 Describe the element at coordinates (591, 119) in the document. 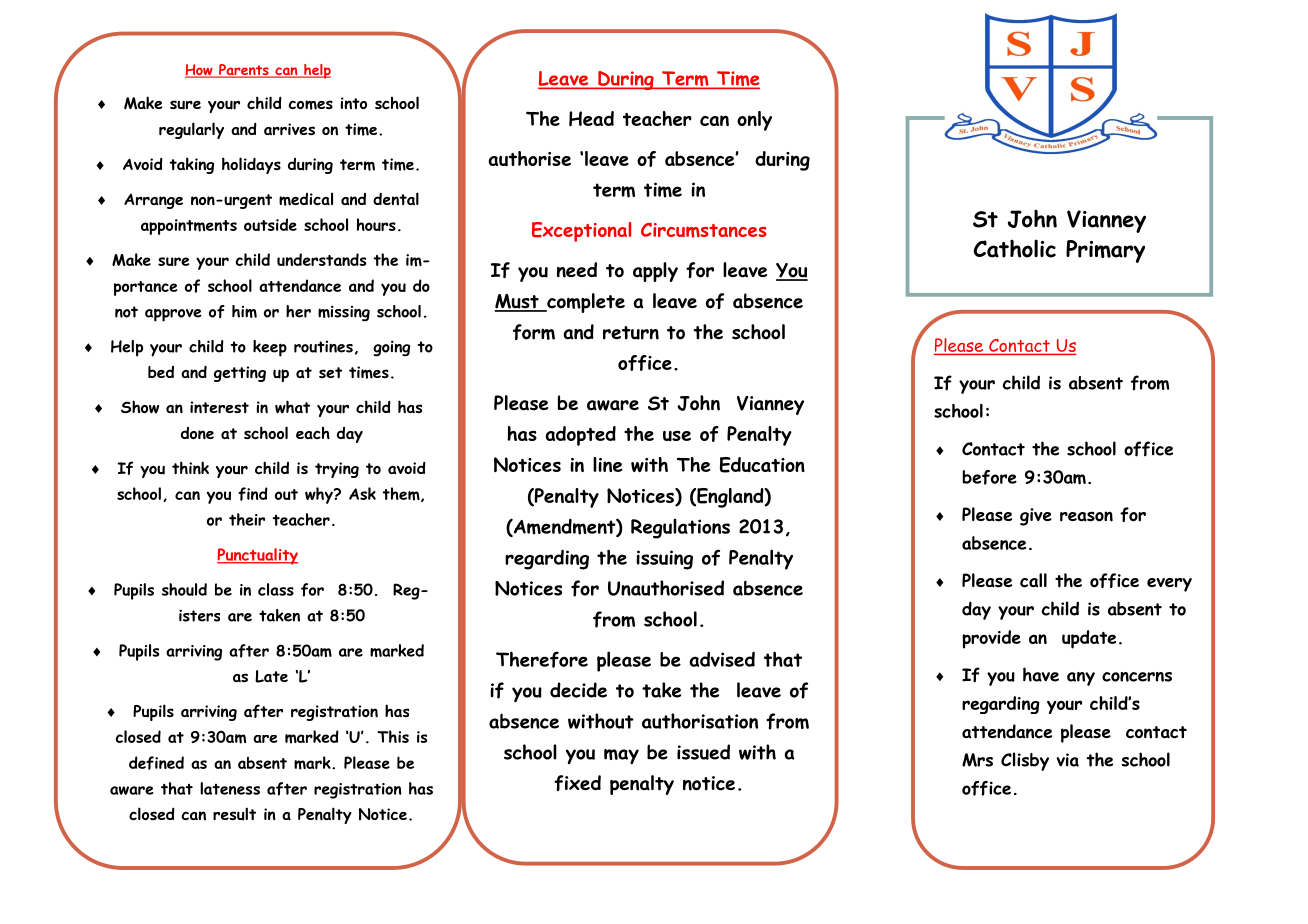

I see `Head` at that location.
